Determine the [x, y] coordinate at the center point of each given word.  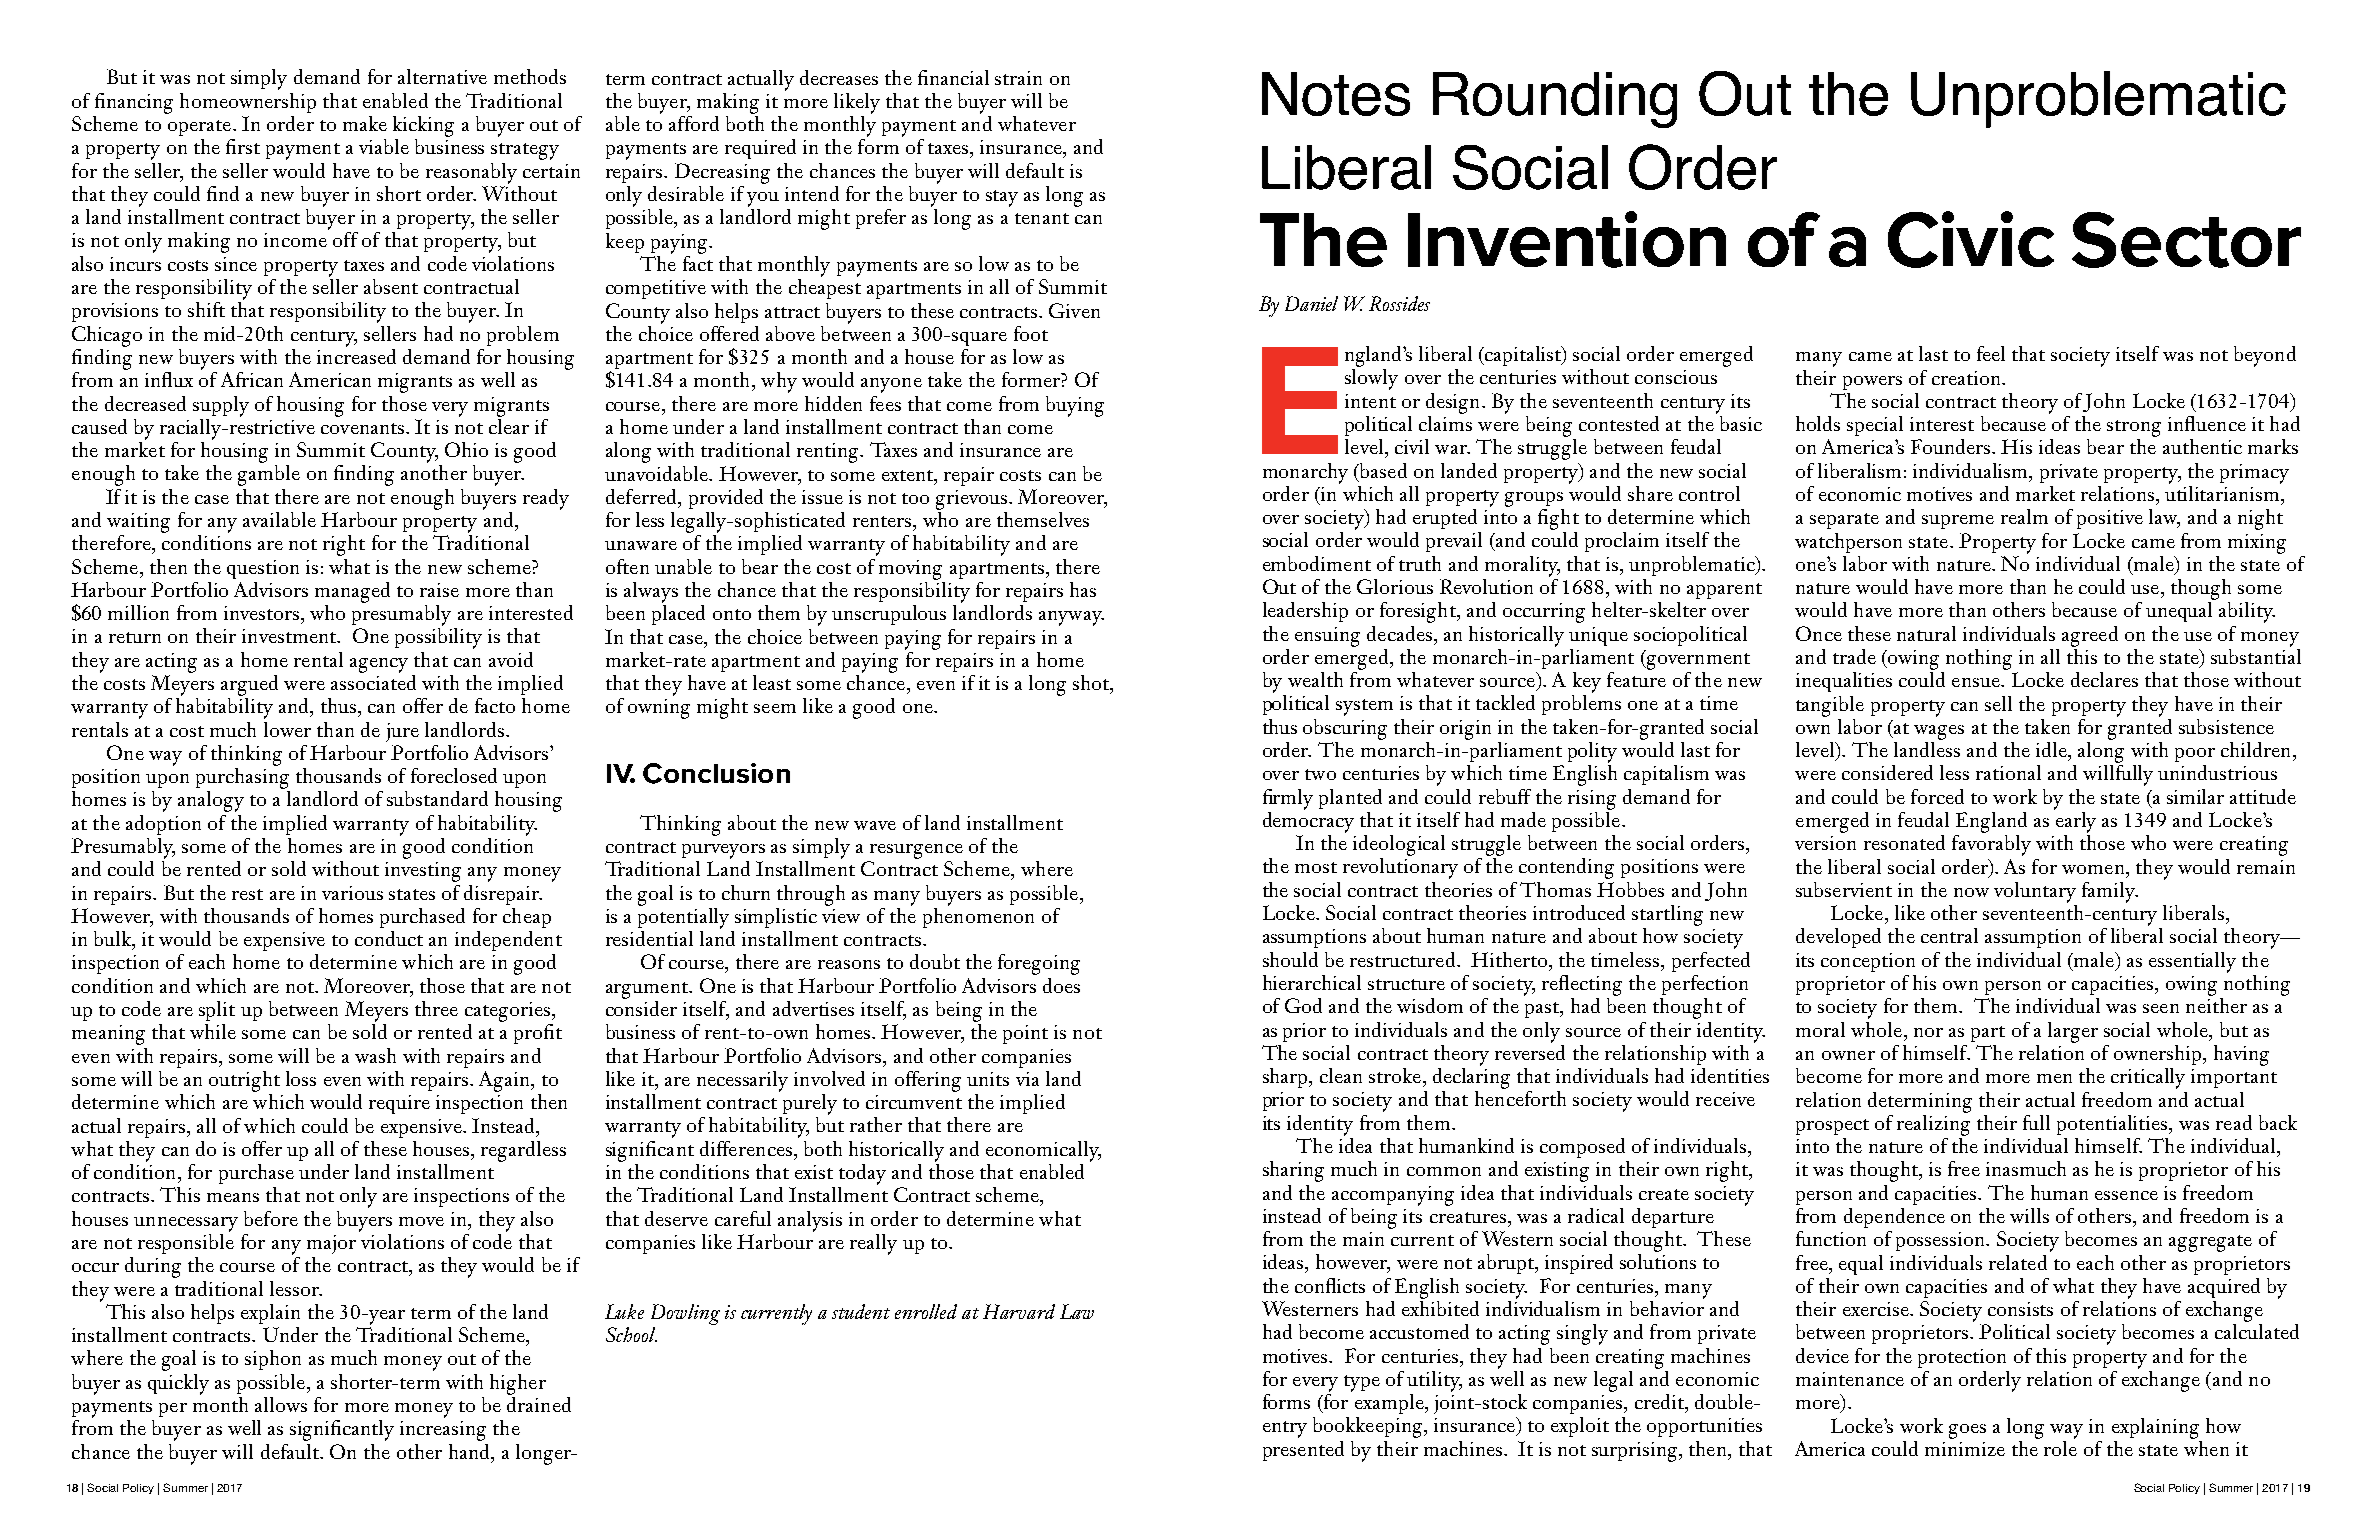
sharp [1286, 1078]
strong [2134, 428]
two [1320, 774]
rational [2008, 772]
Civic [1971, 239]
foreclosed [454, 775]
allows [281, 1404]
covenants [364, 428]
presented [1303, 1451]
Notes [1336, 94]
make [365, 123]
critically [2148, 1078]
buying [1075, 406]
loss [301, 1078]
